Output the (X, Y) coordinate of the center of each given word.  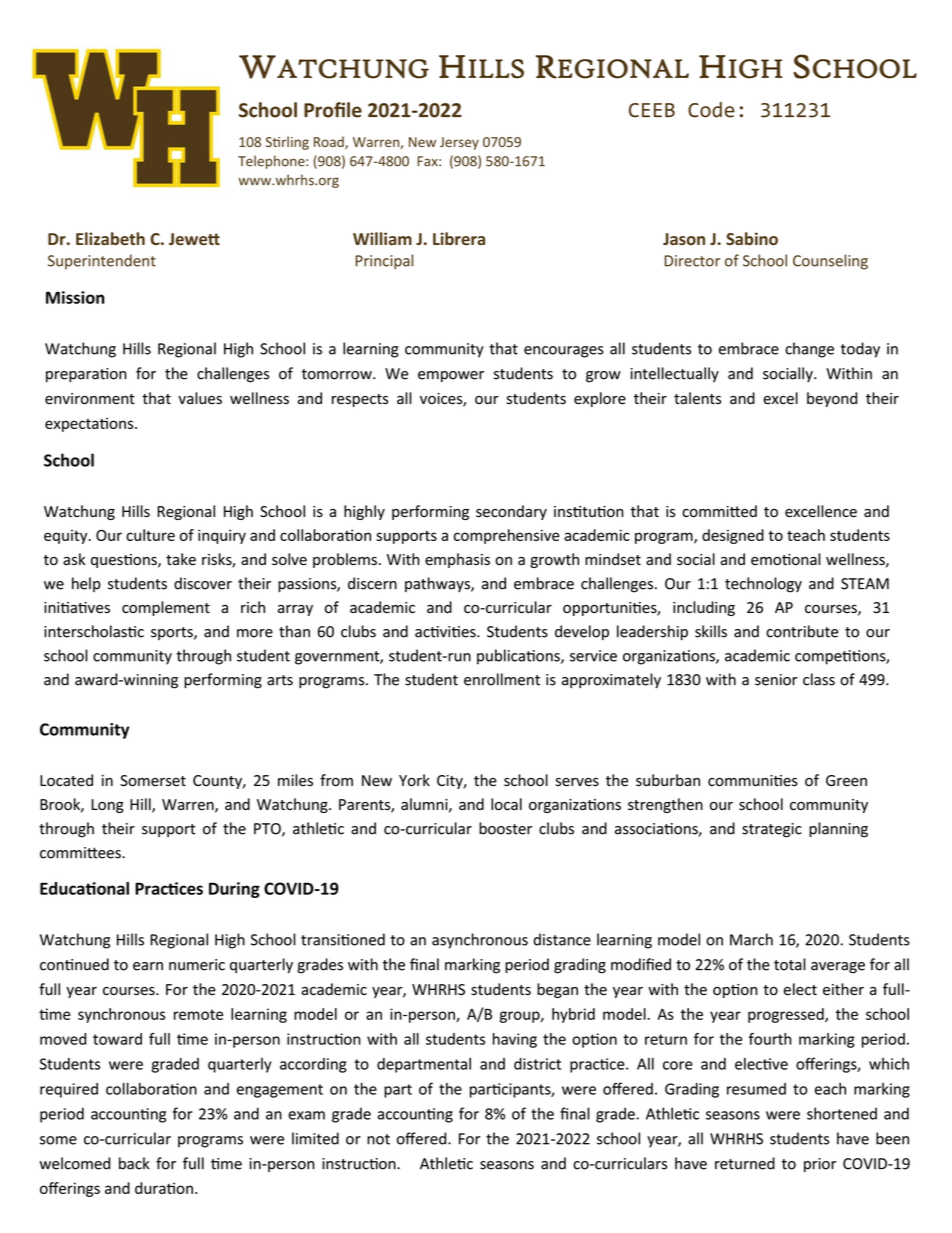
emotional (786, 559)
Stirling (287, 143)
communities (753, 781)
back (134, 1163)
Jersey (459, 143)
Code (711, 110)
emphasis (457, 560)
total (790, 964)
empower (451, 376)
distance (562, 939)
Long (107, 806)
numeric (197, 965)
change (809, 350)
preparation (86, 375)
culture (150, 535)
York (414, 780)
